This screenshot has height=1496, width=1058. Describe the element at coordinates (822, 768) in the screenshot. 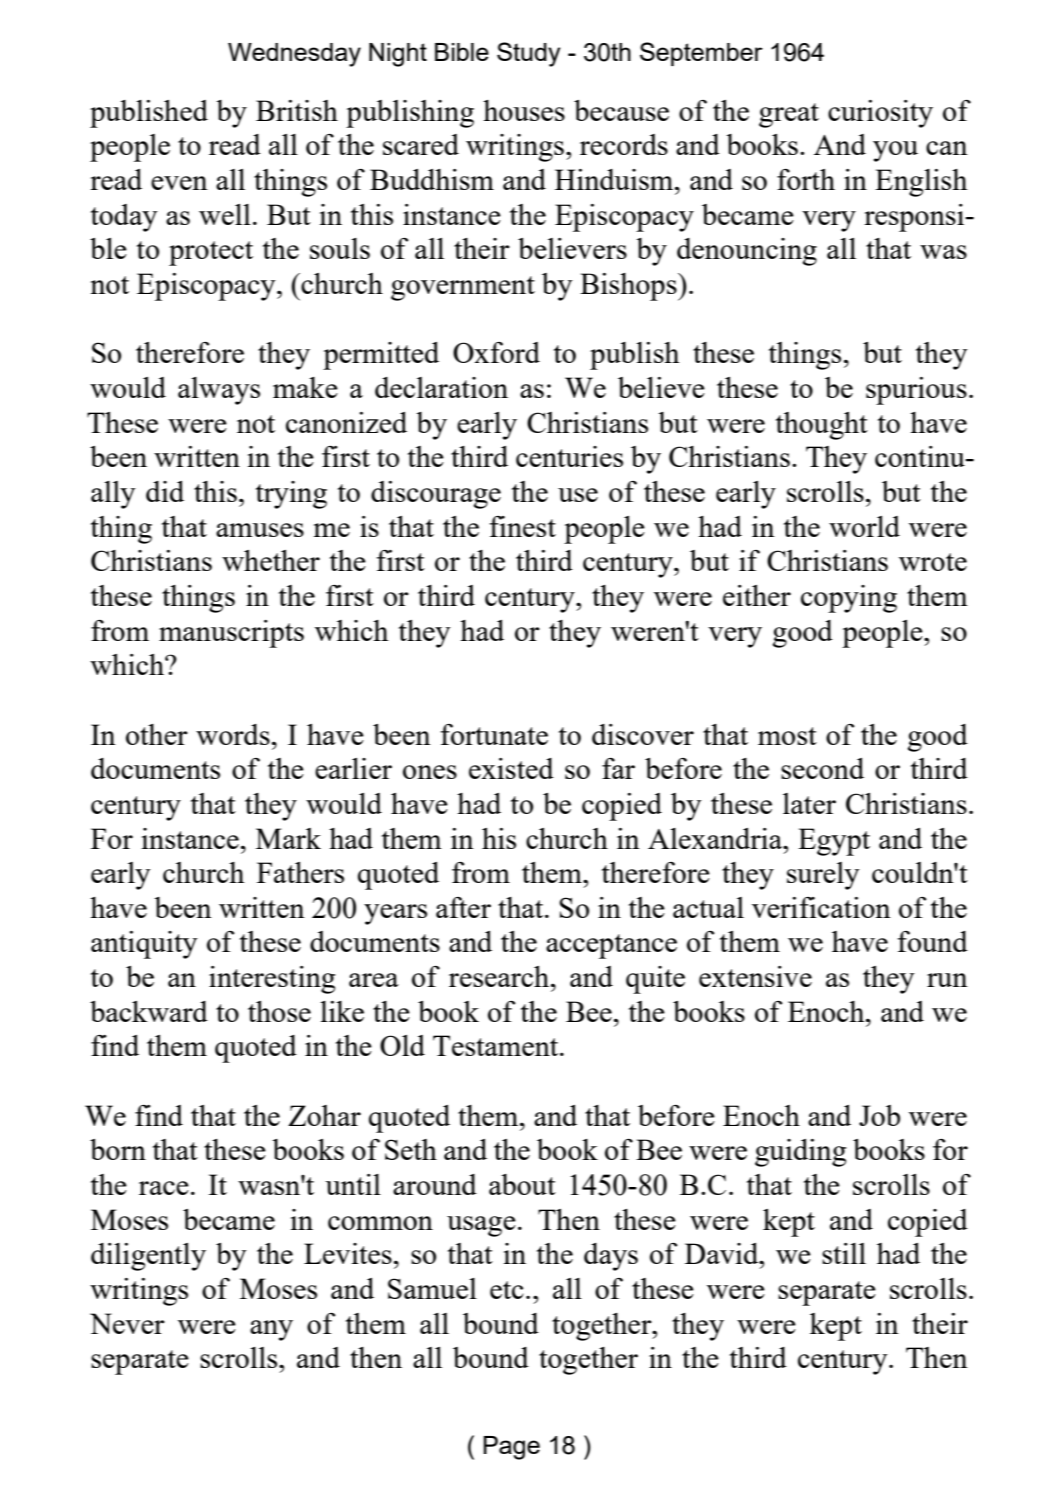

I see `second` at that location.
